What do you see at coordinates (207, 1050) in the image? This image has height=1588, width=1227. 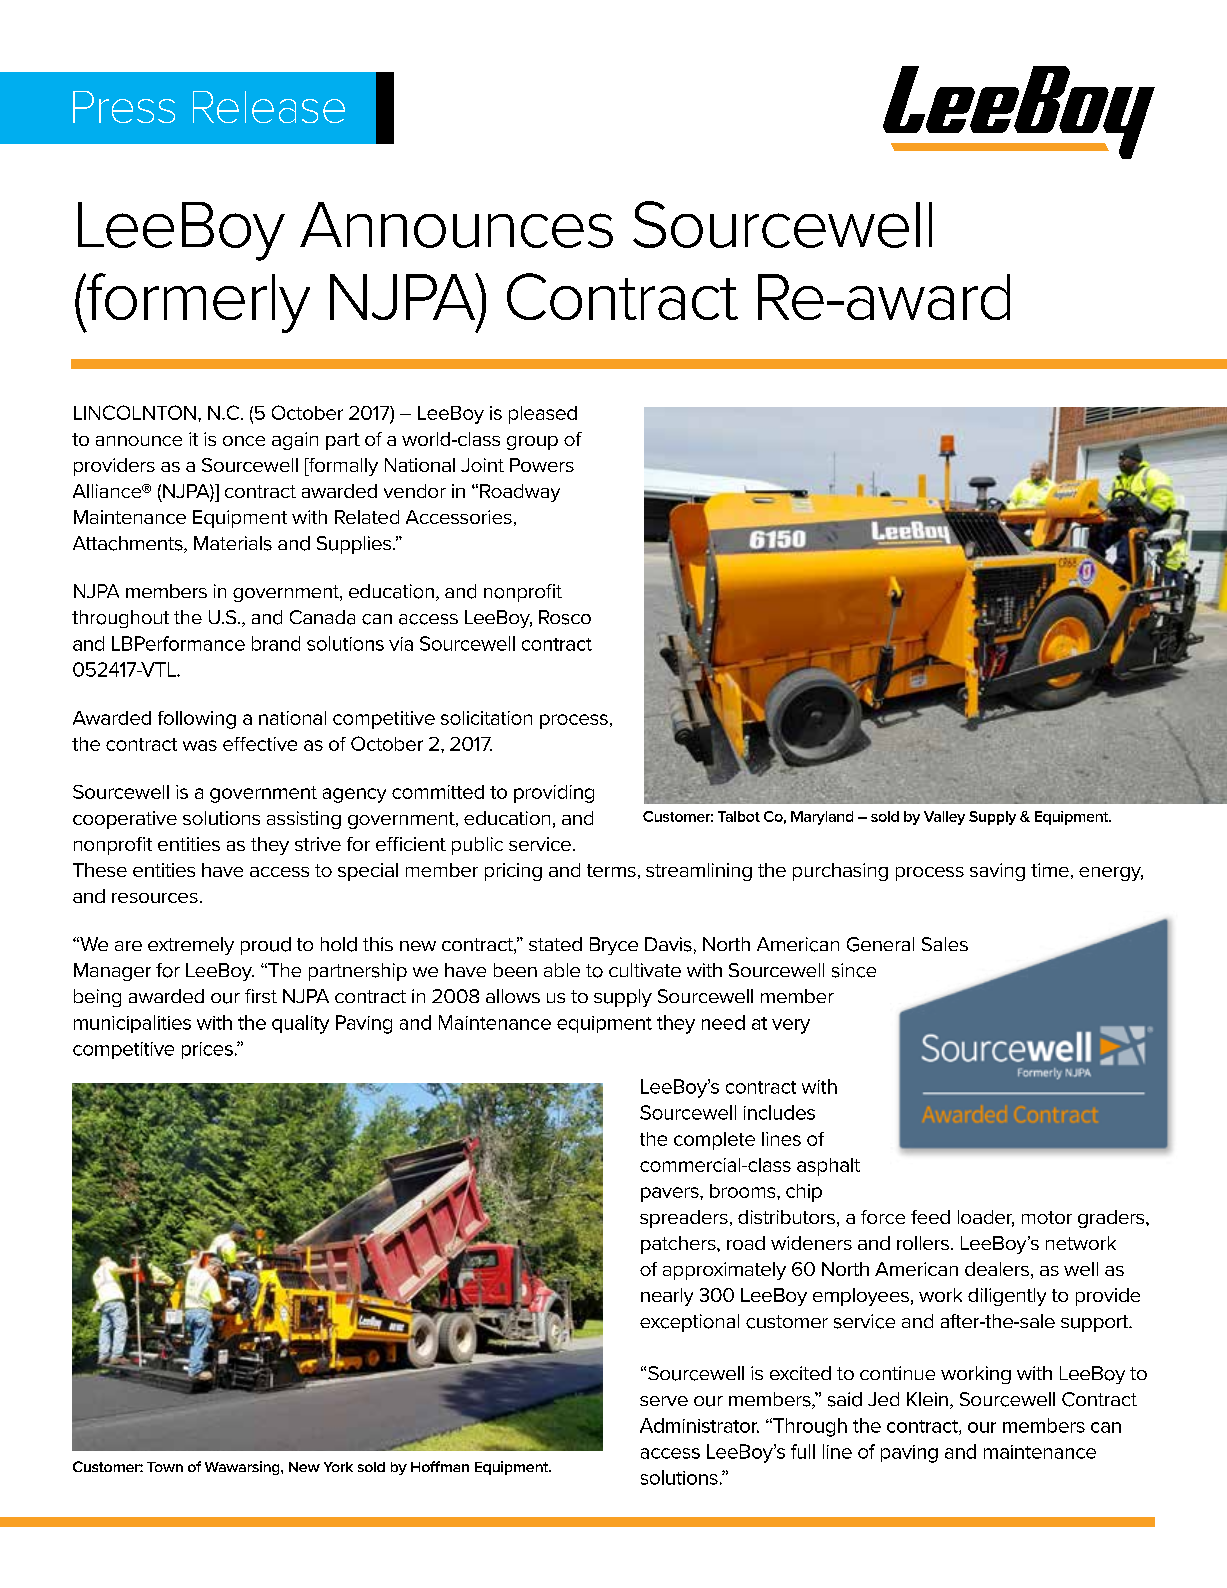 I see `prices` at bounding box center [207, 1050].
